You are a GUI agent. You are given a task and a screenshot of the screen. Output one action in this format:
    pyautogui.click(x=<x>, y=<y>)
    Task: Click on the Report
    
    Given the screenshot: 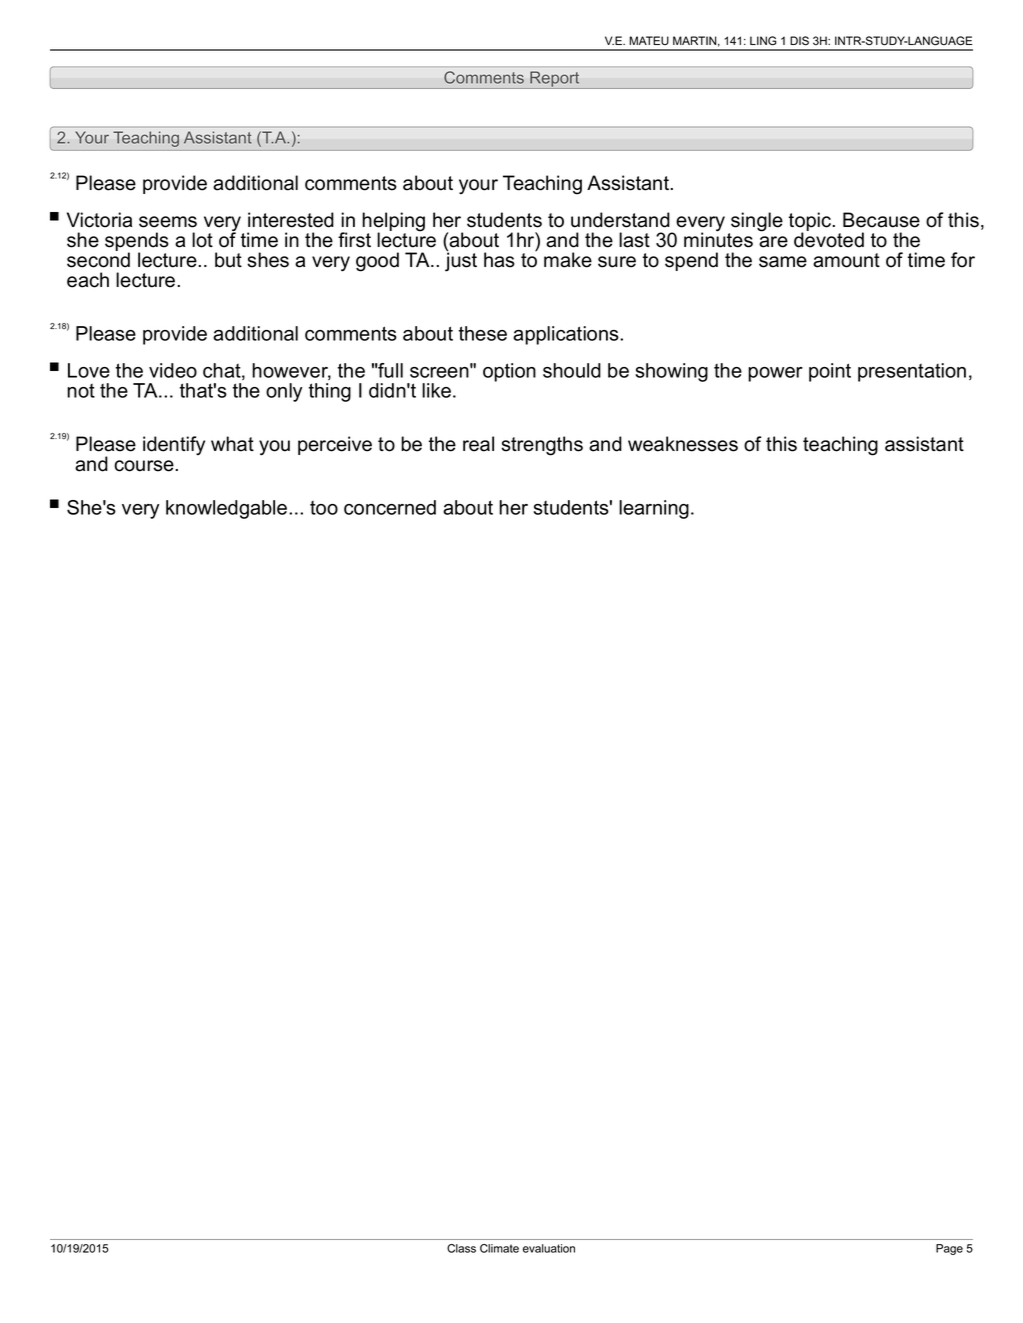 What is the action you would take?
    pyautogui.click(x=555, y=80)
